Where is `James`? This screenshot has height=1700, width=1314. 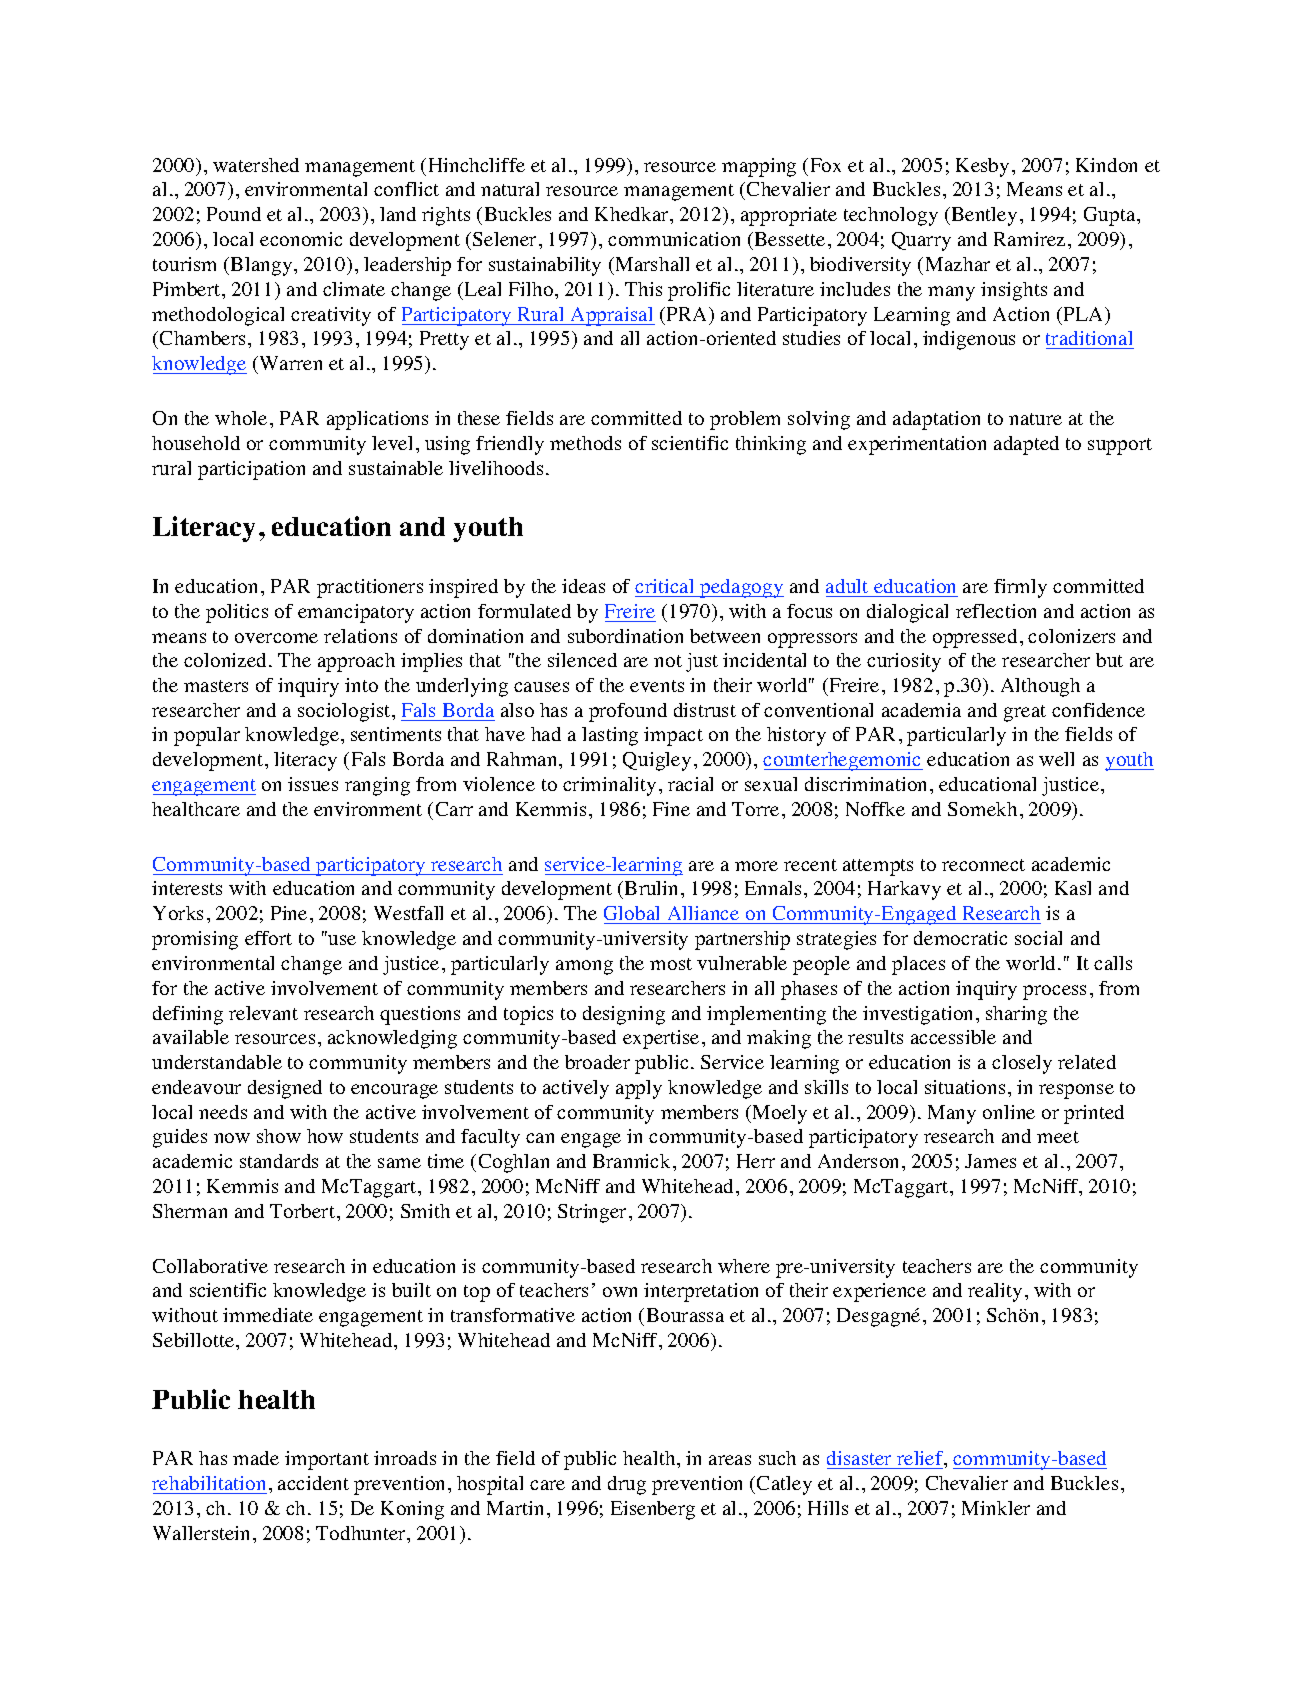
James is located at coordinates (990, 1161).
